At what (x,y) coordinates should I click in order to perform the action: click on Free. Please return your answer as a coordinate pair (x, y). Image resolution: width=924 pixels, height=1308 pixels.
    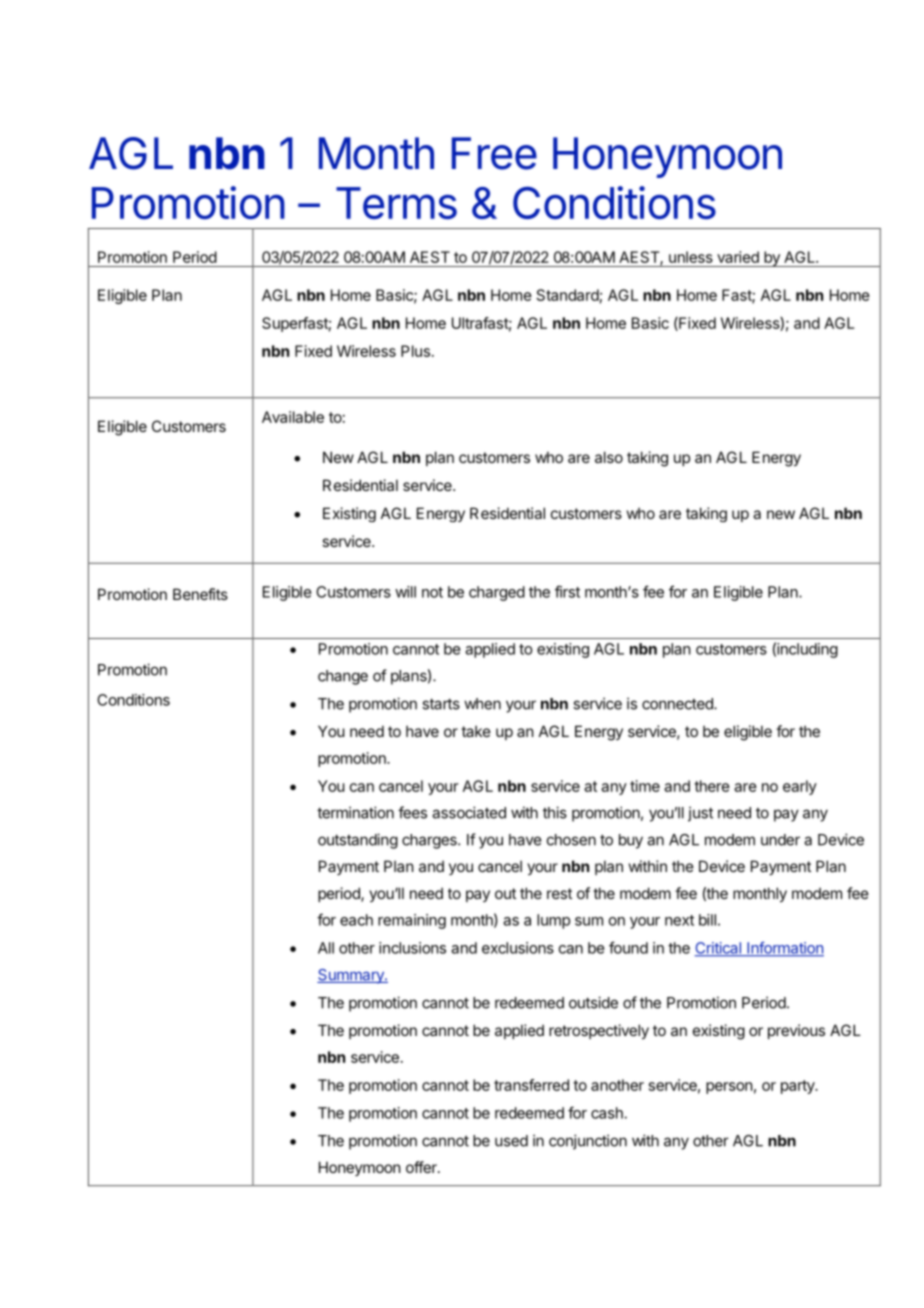
    Looking at the image, I should click on (494, 153).
